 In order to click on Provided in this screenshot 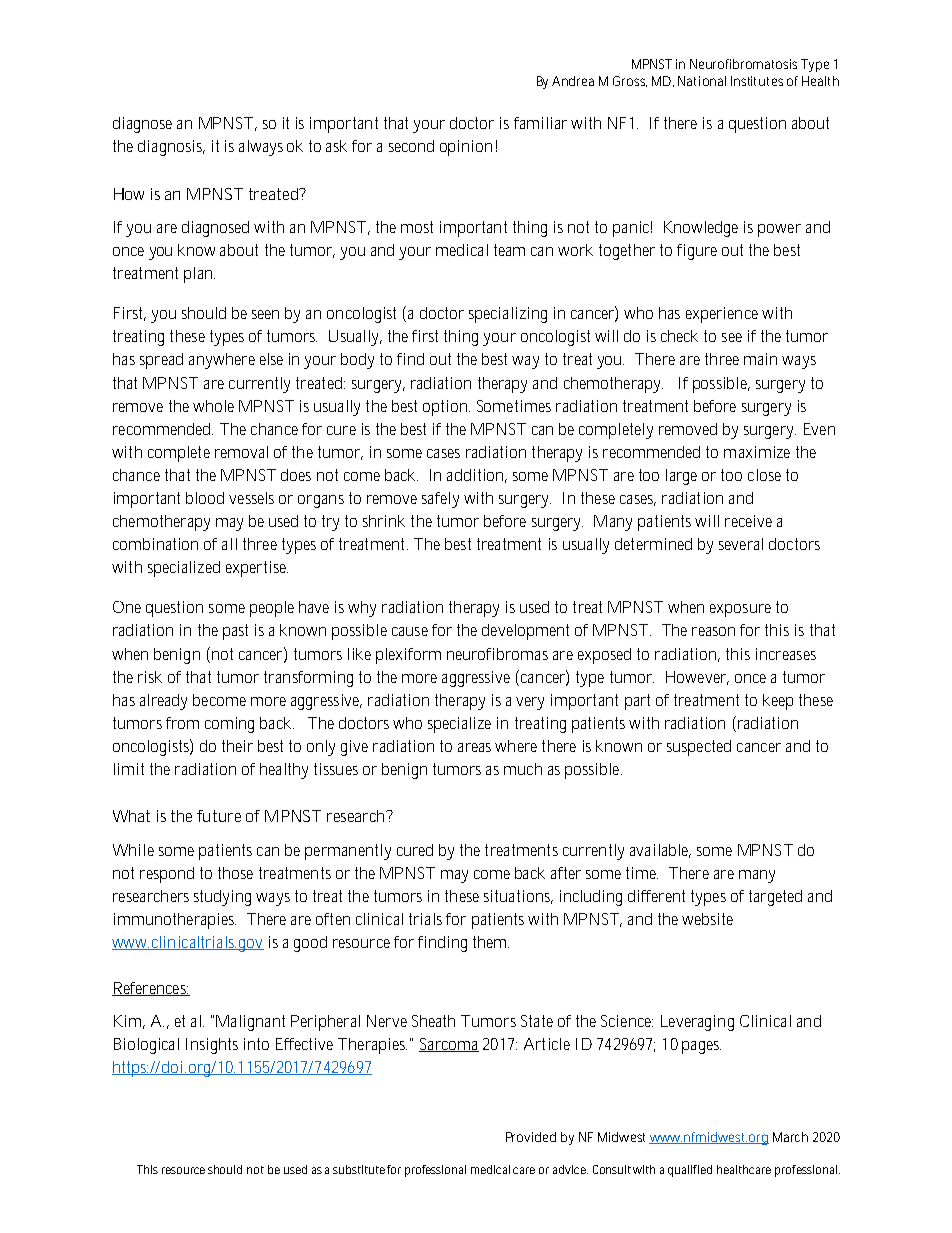, I will do `click(531, 1137)`.
